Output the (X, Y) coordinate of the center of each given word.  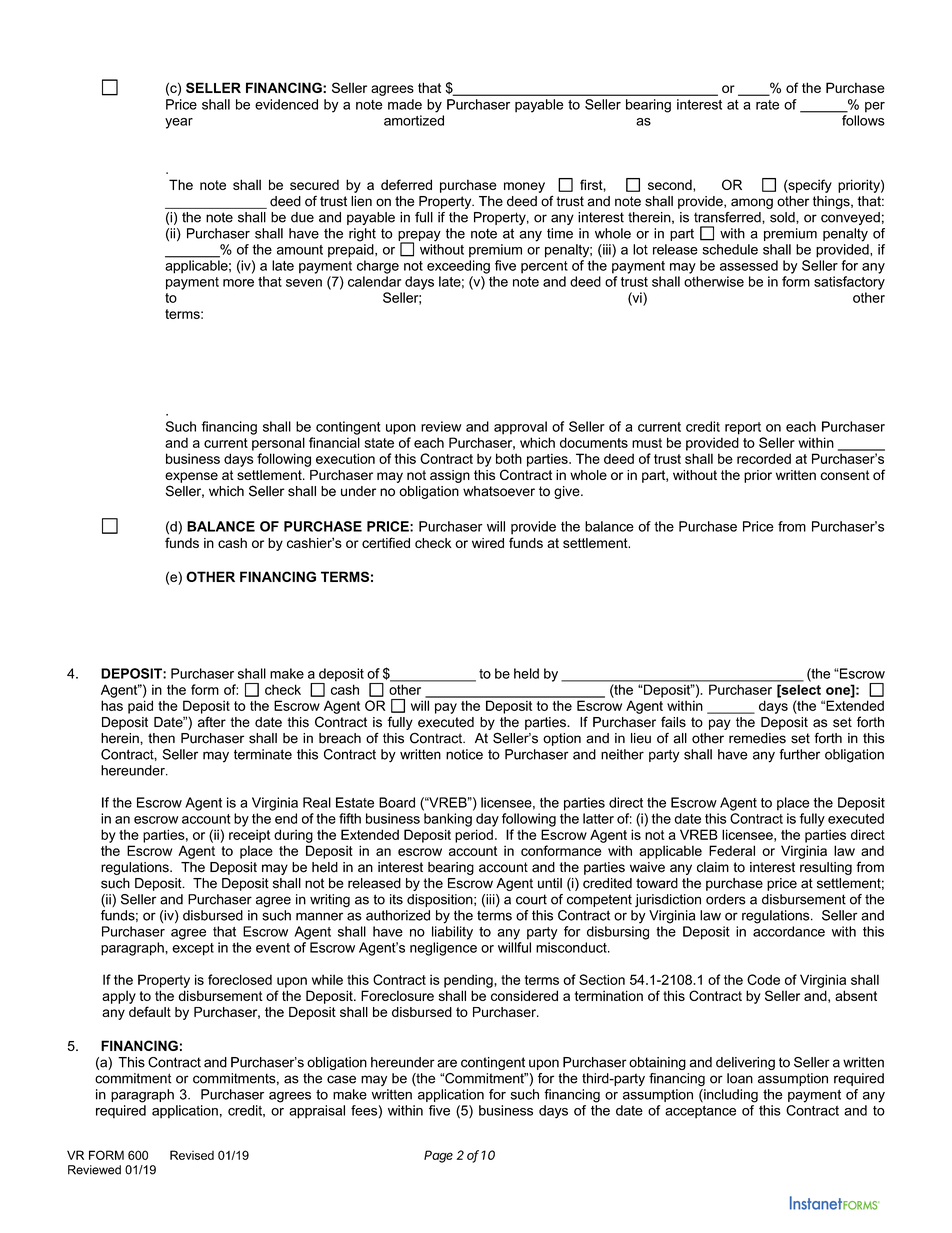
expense (191, 477)
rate (767, 105)
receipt (249, 836)
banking (448, 820)
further (799, 754)
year (179, 123)
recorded (764, 458)
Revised (192, 1155)
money (524, 187)
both (509, 458)
